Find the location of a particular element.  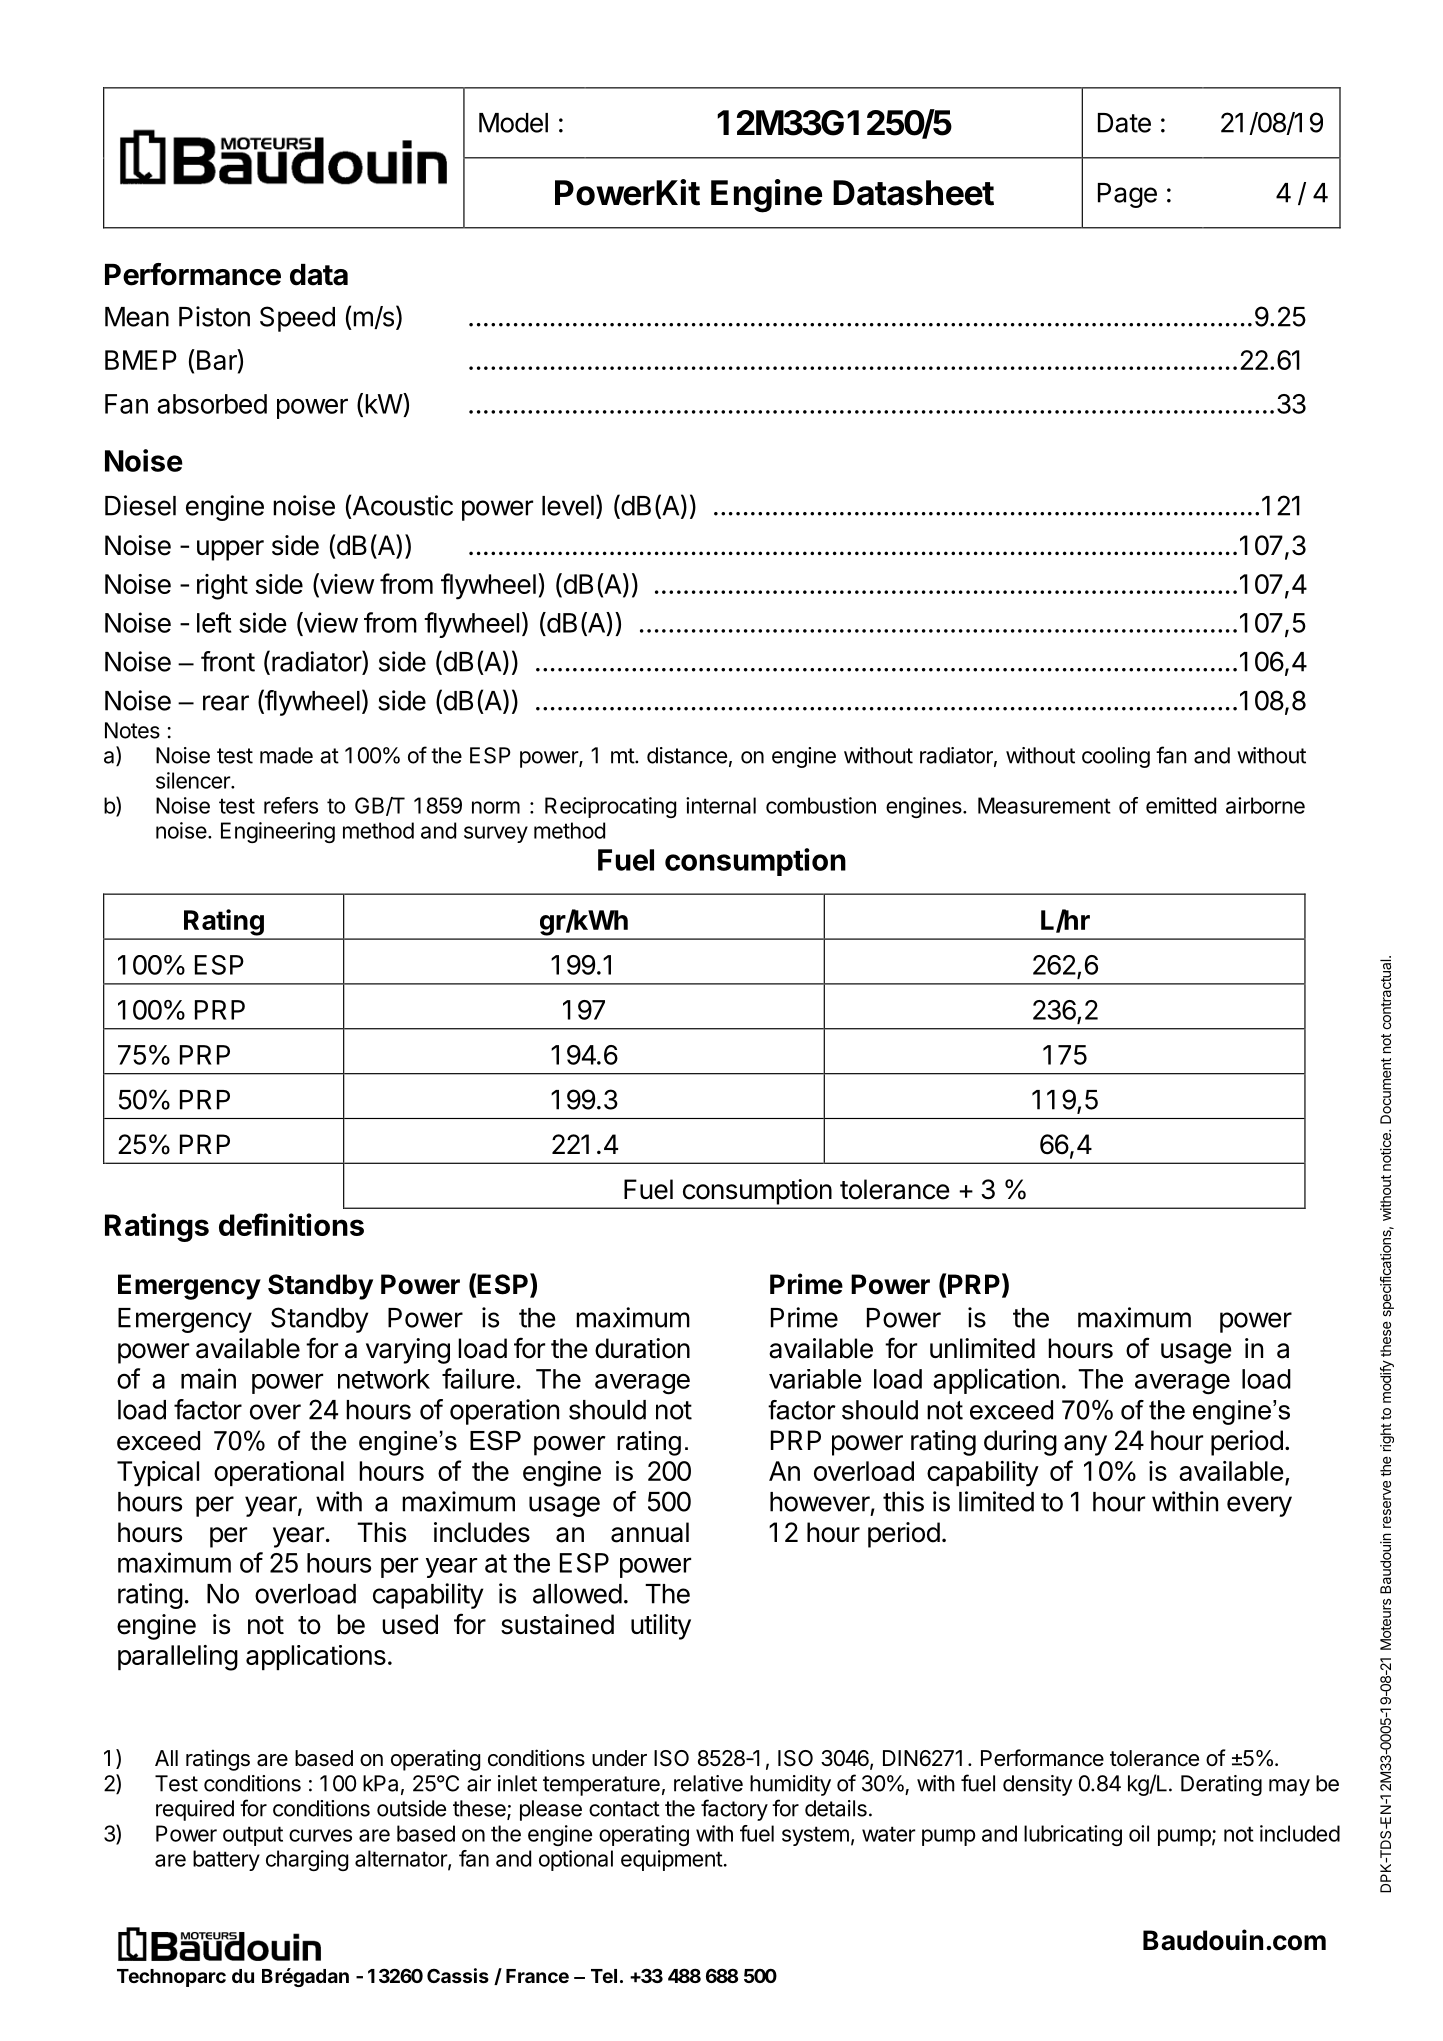

level is located at coordinates (568, 506).
